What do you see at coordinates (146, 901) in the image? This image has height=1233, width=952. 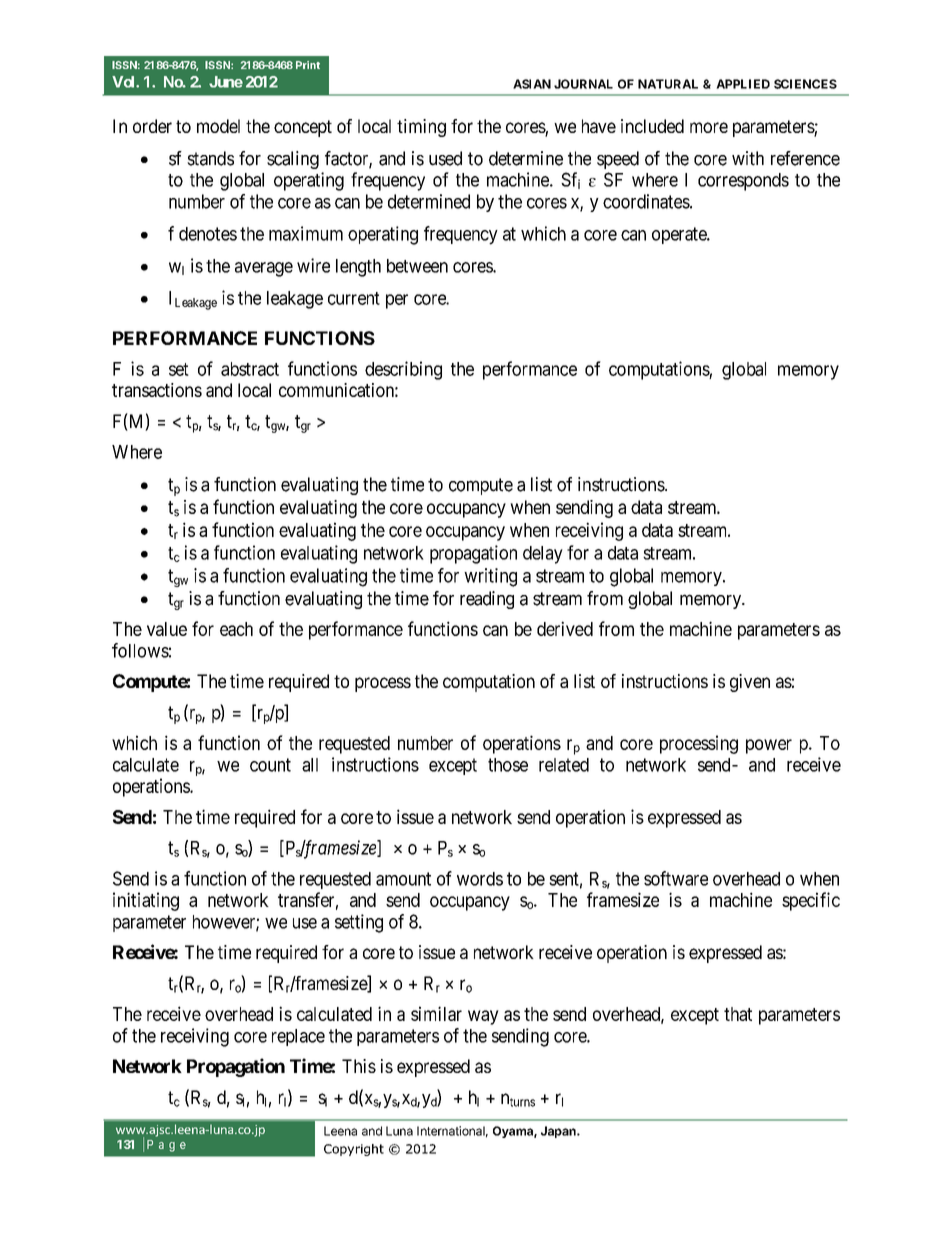 I see `initiating` at bounding box center [146, 901].
